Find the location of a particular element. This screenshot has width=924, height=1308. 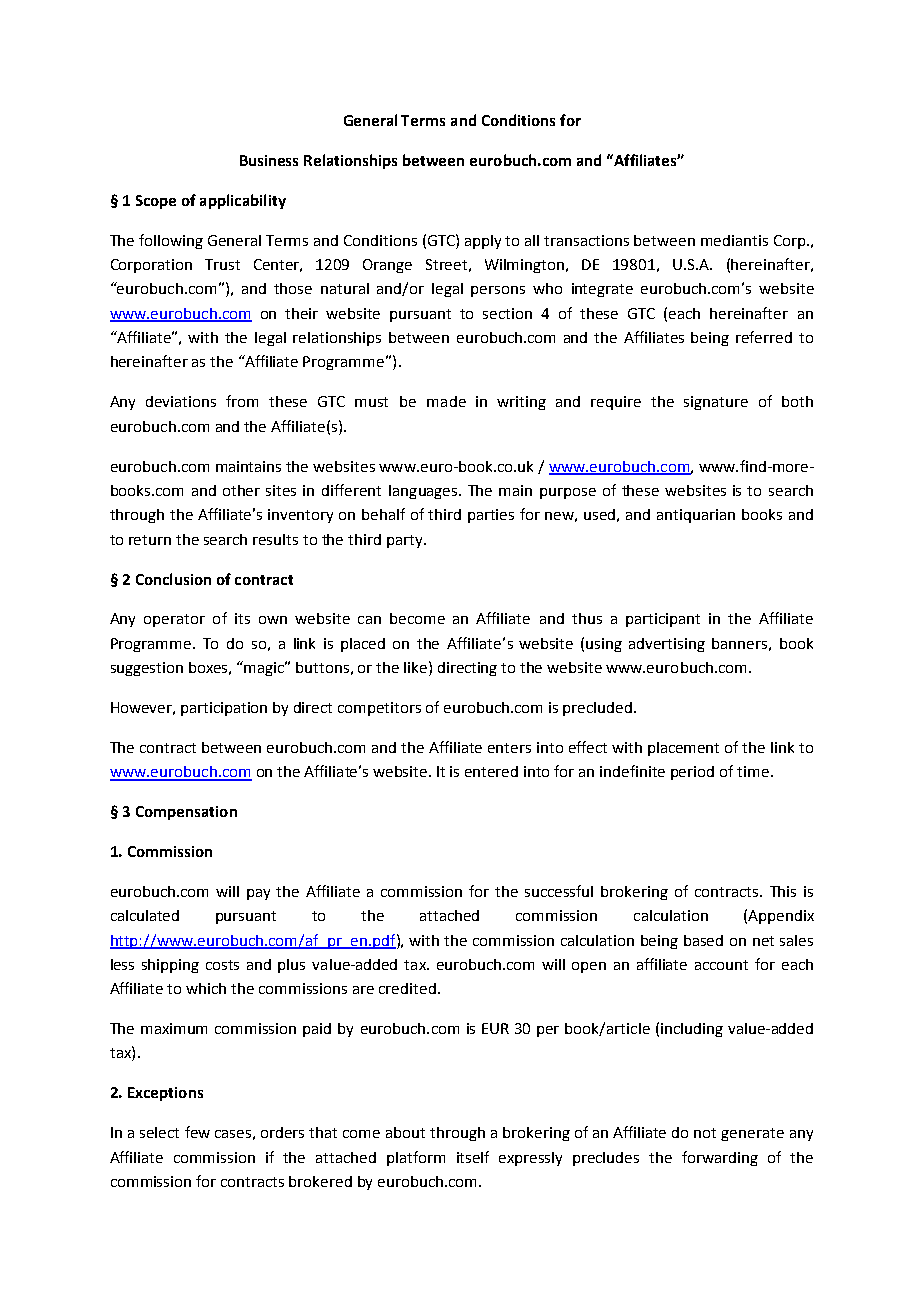

apply is located at coordinates (483, 242).
